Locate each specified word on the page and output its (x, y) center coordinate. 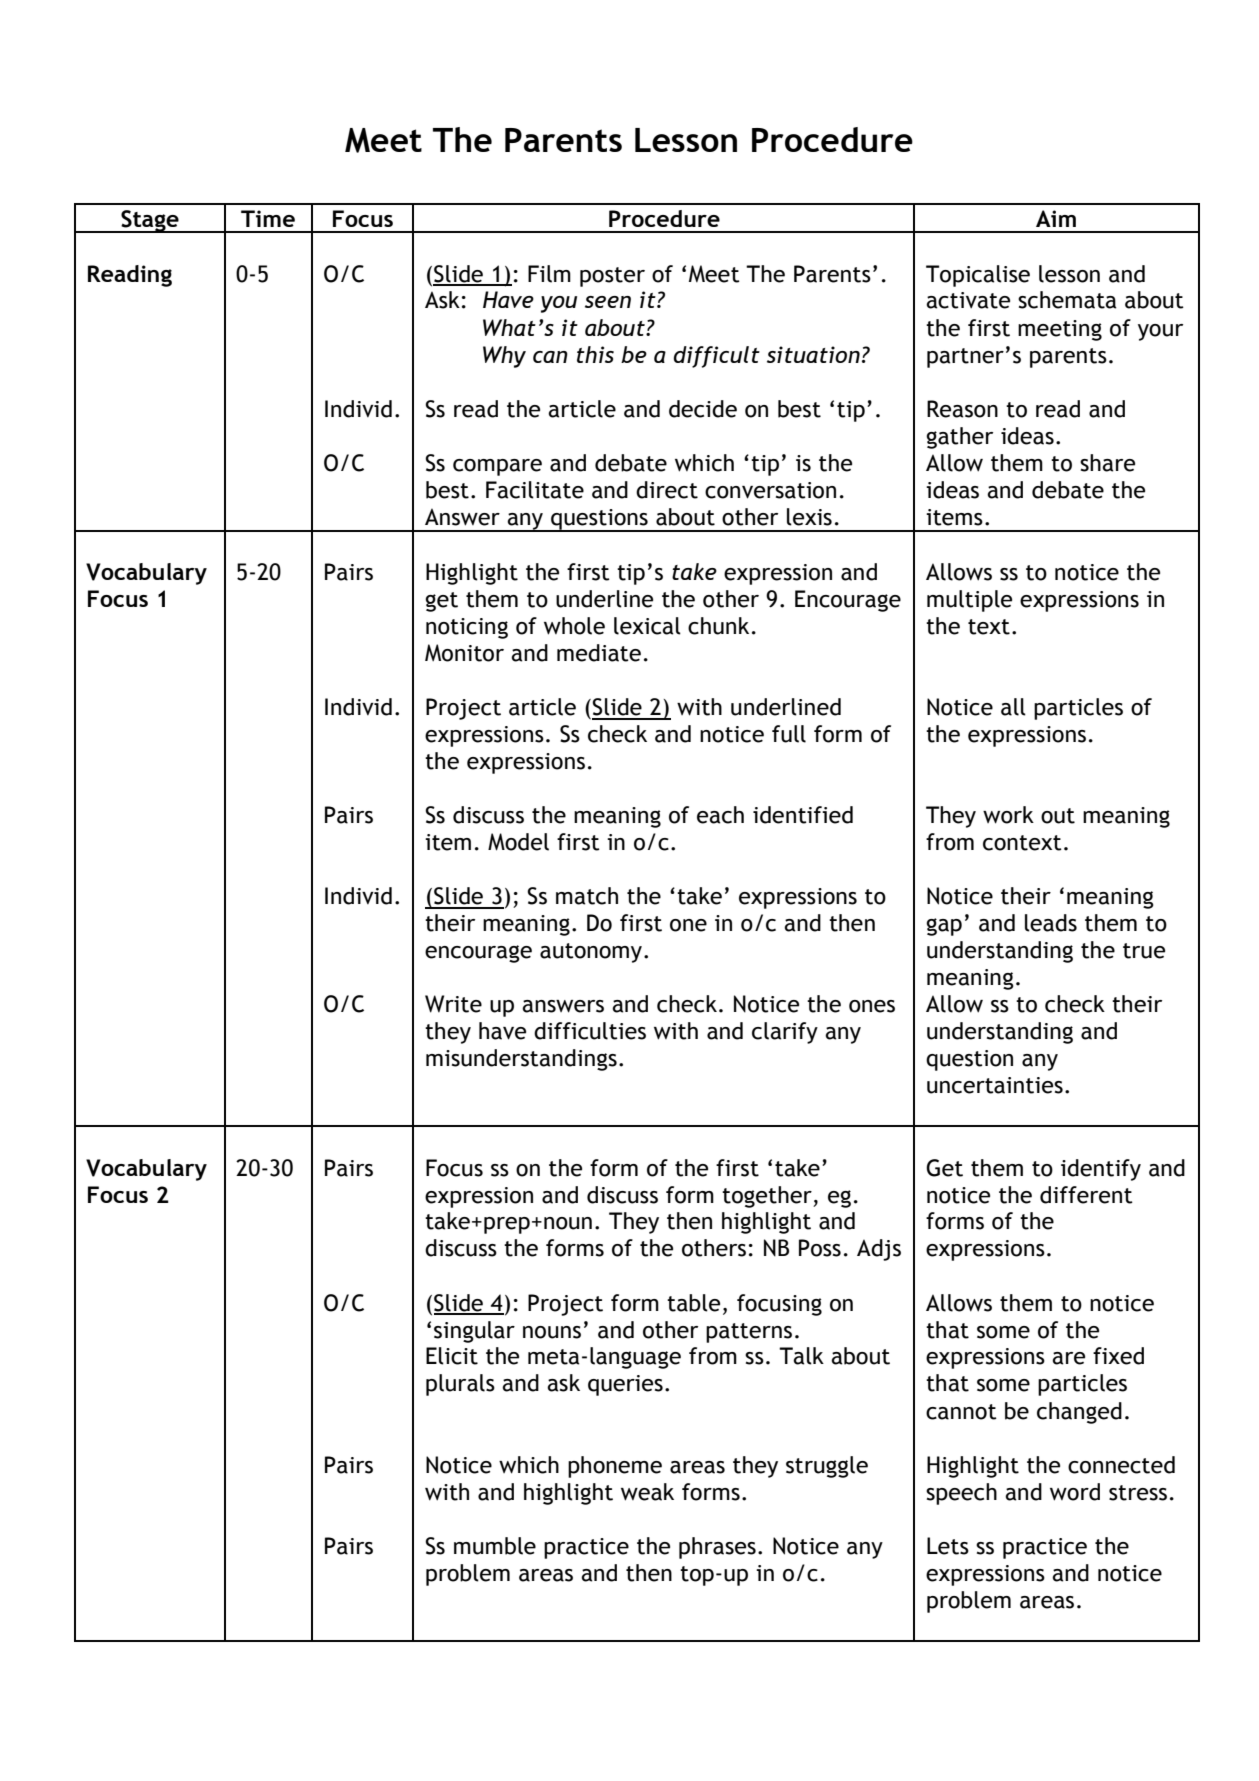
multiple (969, 601)
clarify (785, 1033)
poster (612, 277)
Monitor (464, 653)
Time (268, 218)
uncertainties (995, 1085)
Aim (1056, 218)
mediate (599, 653)
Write (453, 1004)
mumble (495, 1546)
